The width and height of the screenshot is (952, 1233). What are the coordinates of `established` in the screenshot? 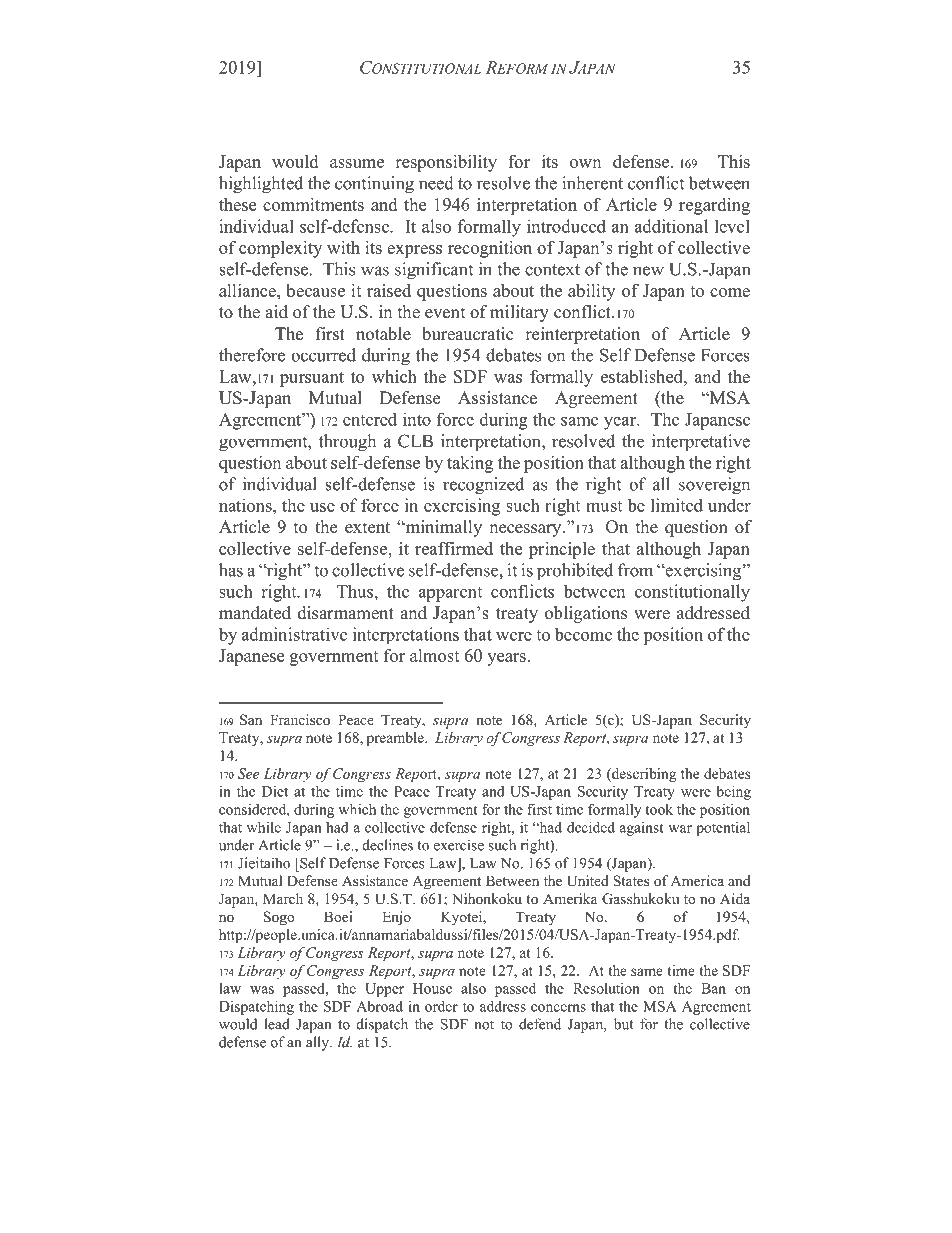 It's located at (643, 376).
